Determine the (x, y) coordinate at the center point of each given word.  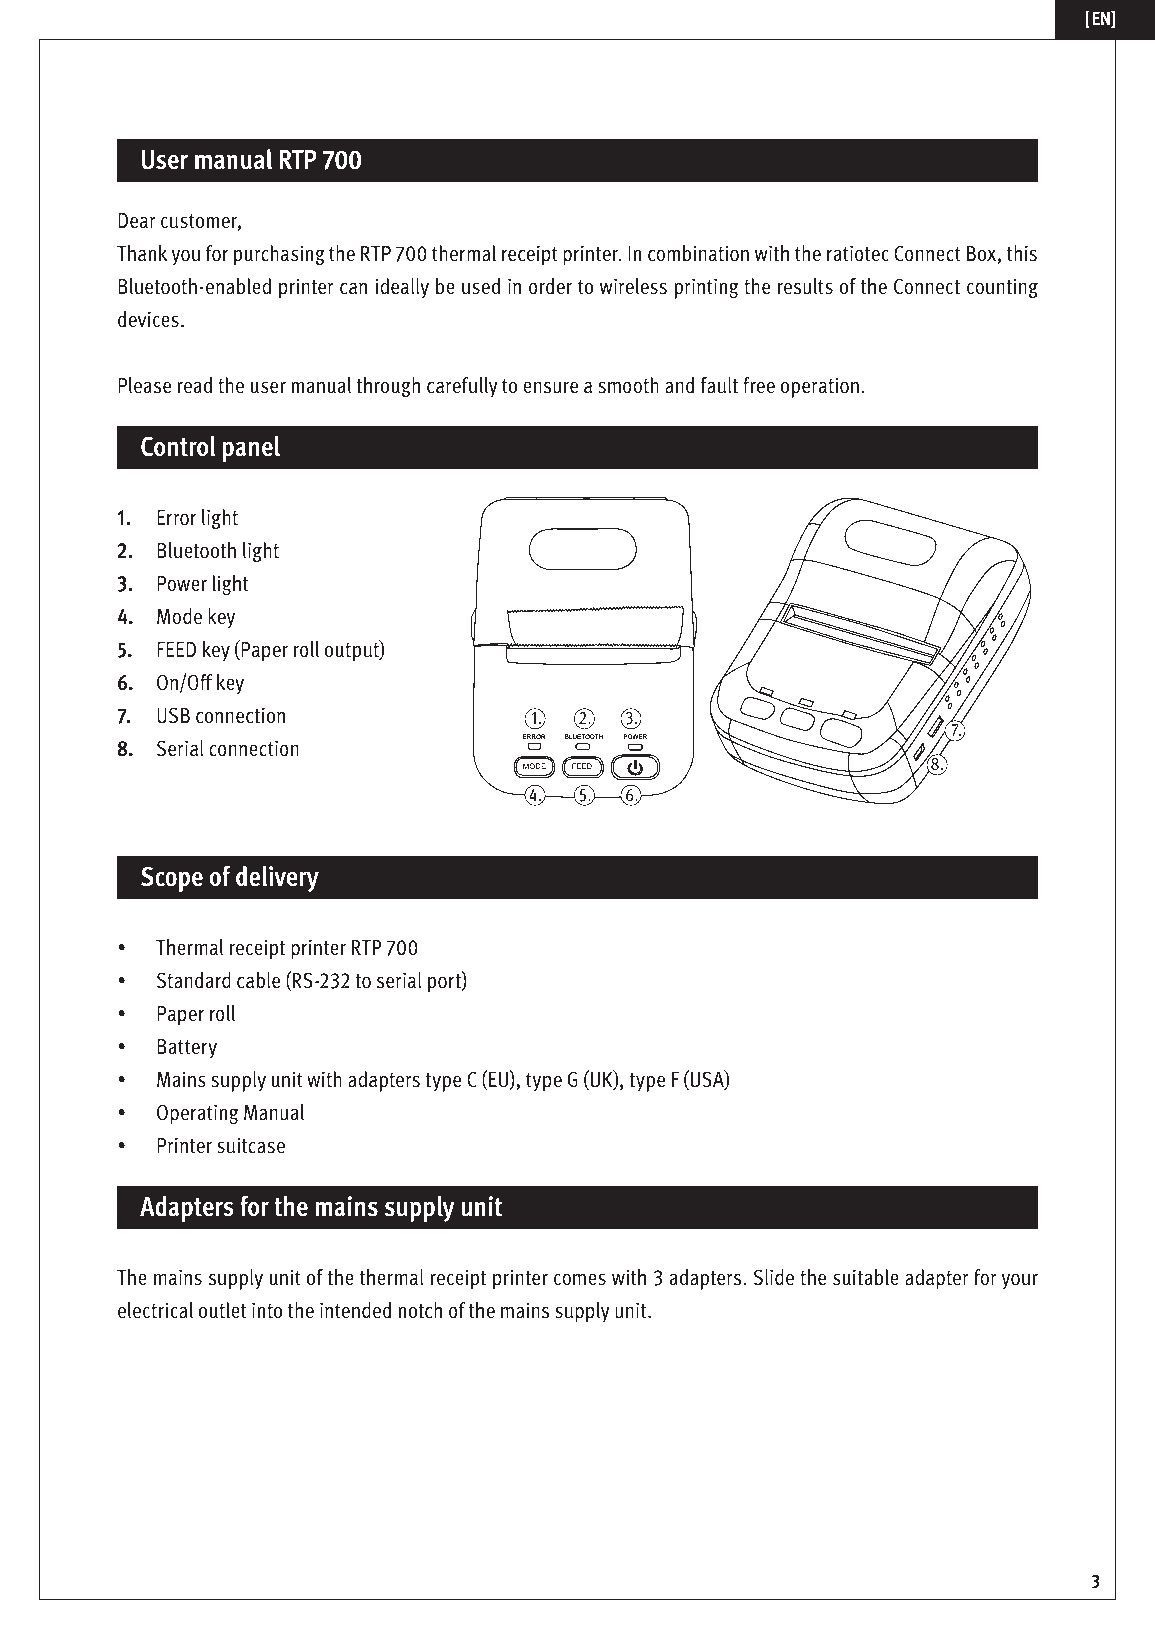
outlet (222, 1310)
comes (580, 1279)
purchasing (279, 255)
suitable (866, 1277)
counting (1002, 288)
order (550, 286)
